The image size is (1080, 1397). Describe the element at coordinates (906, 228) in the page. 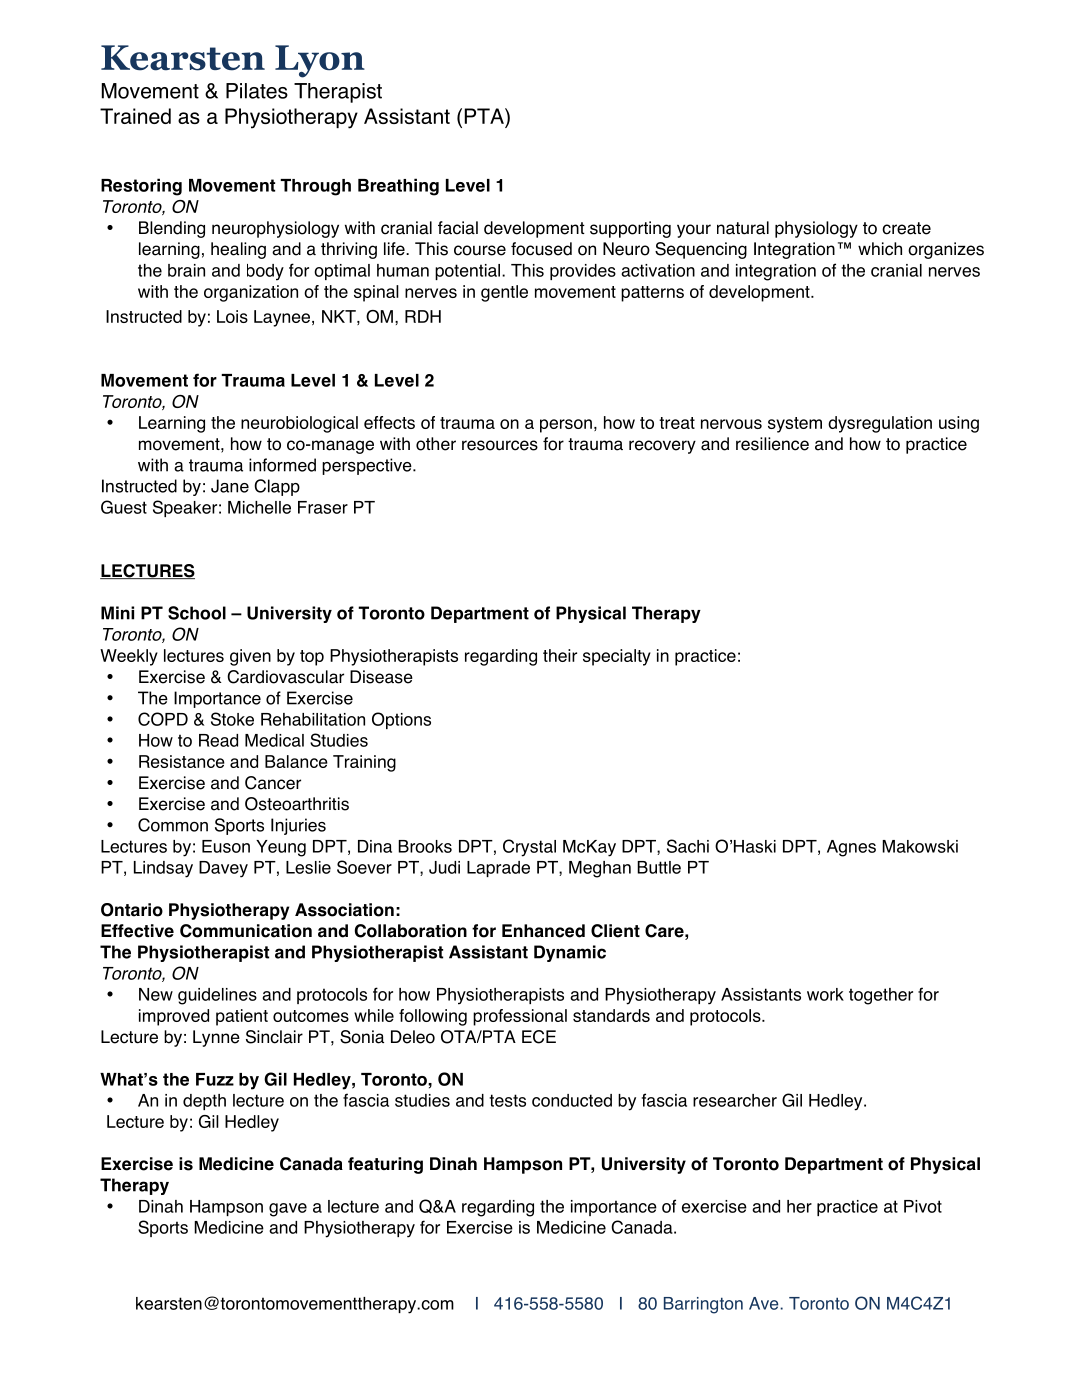

I see `create` at that location.
